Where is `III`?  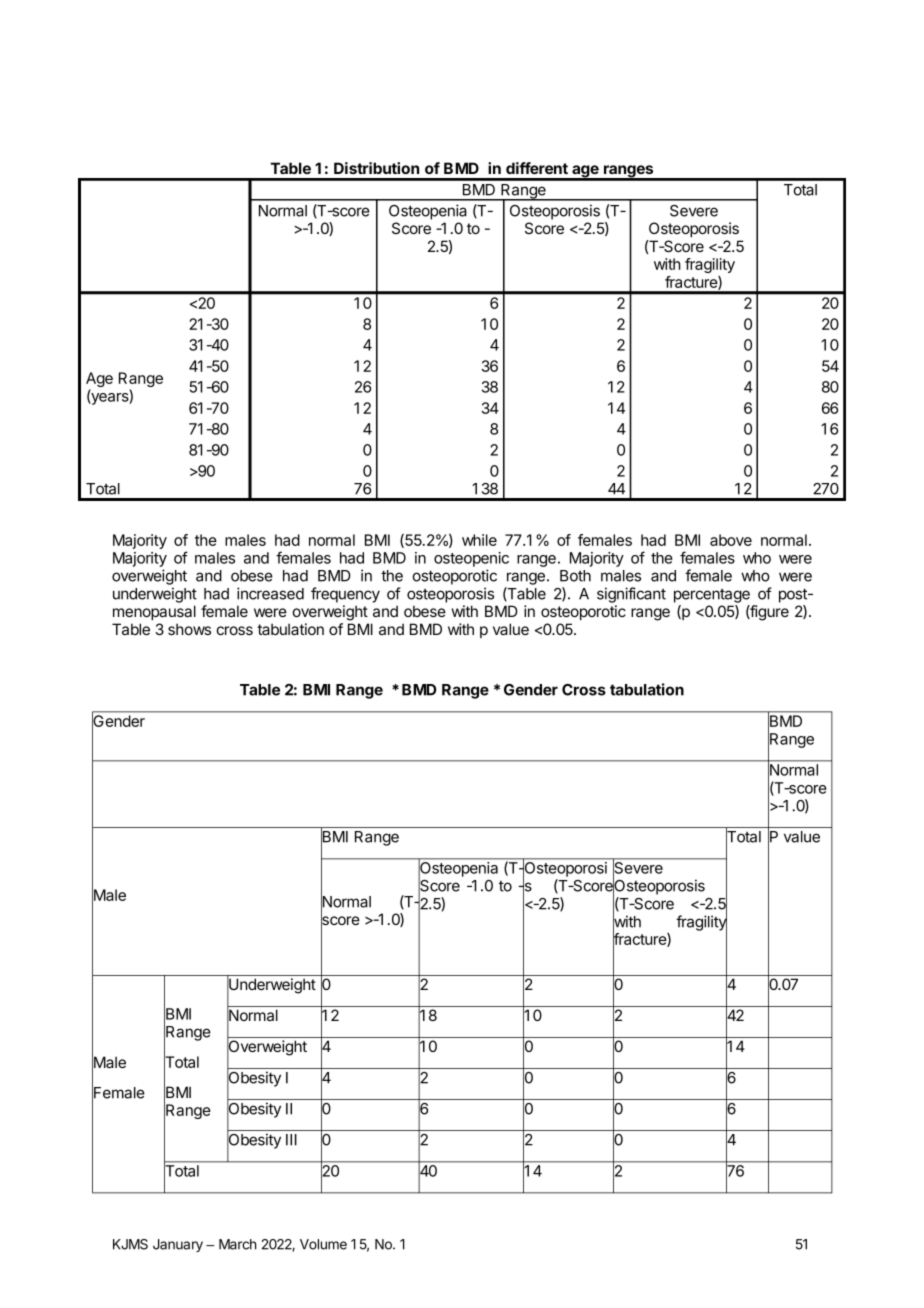 III is located at coordinates (291, 1140).
